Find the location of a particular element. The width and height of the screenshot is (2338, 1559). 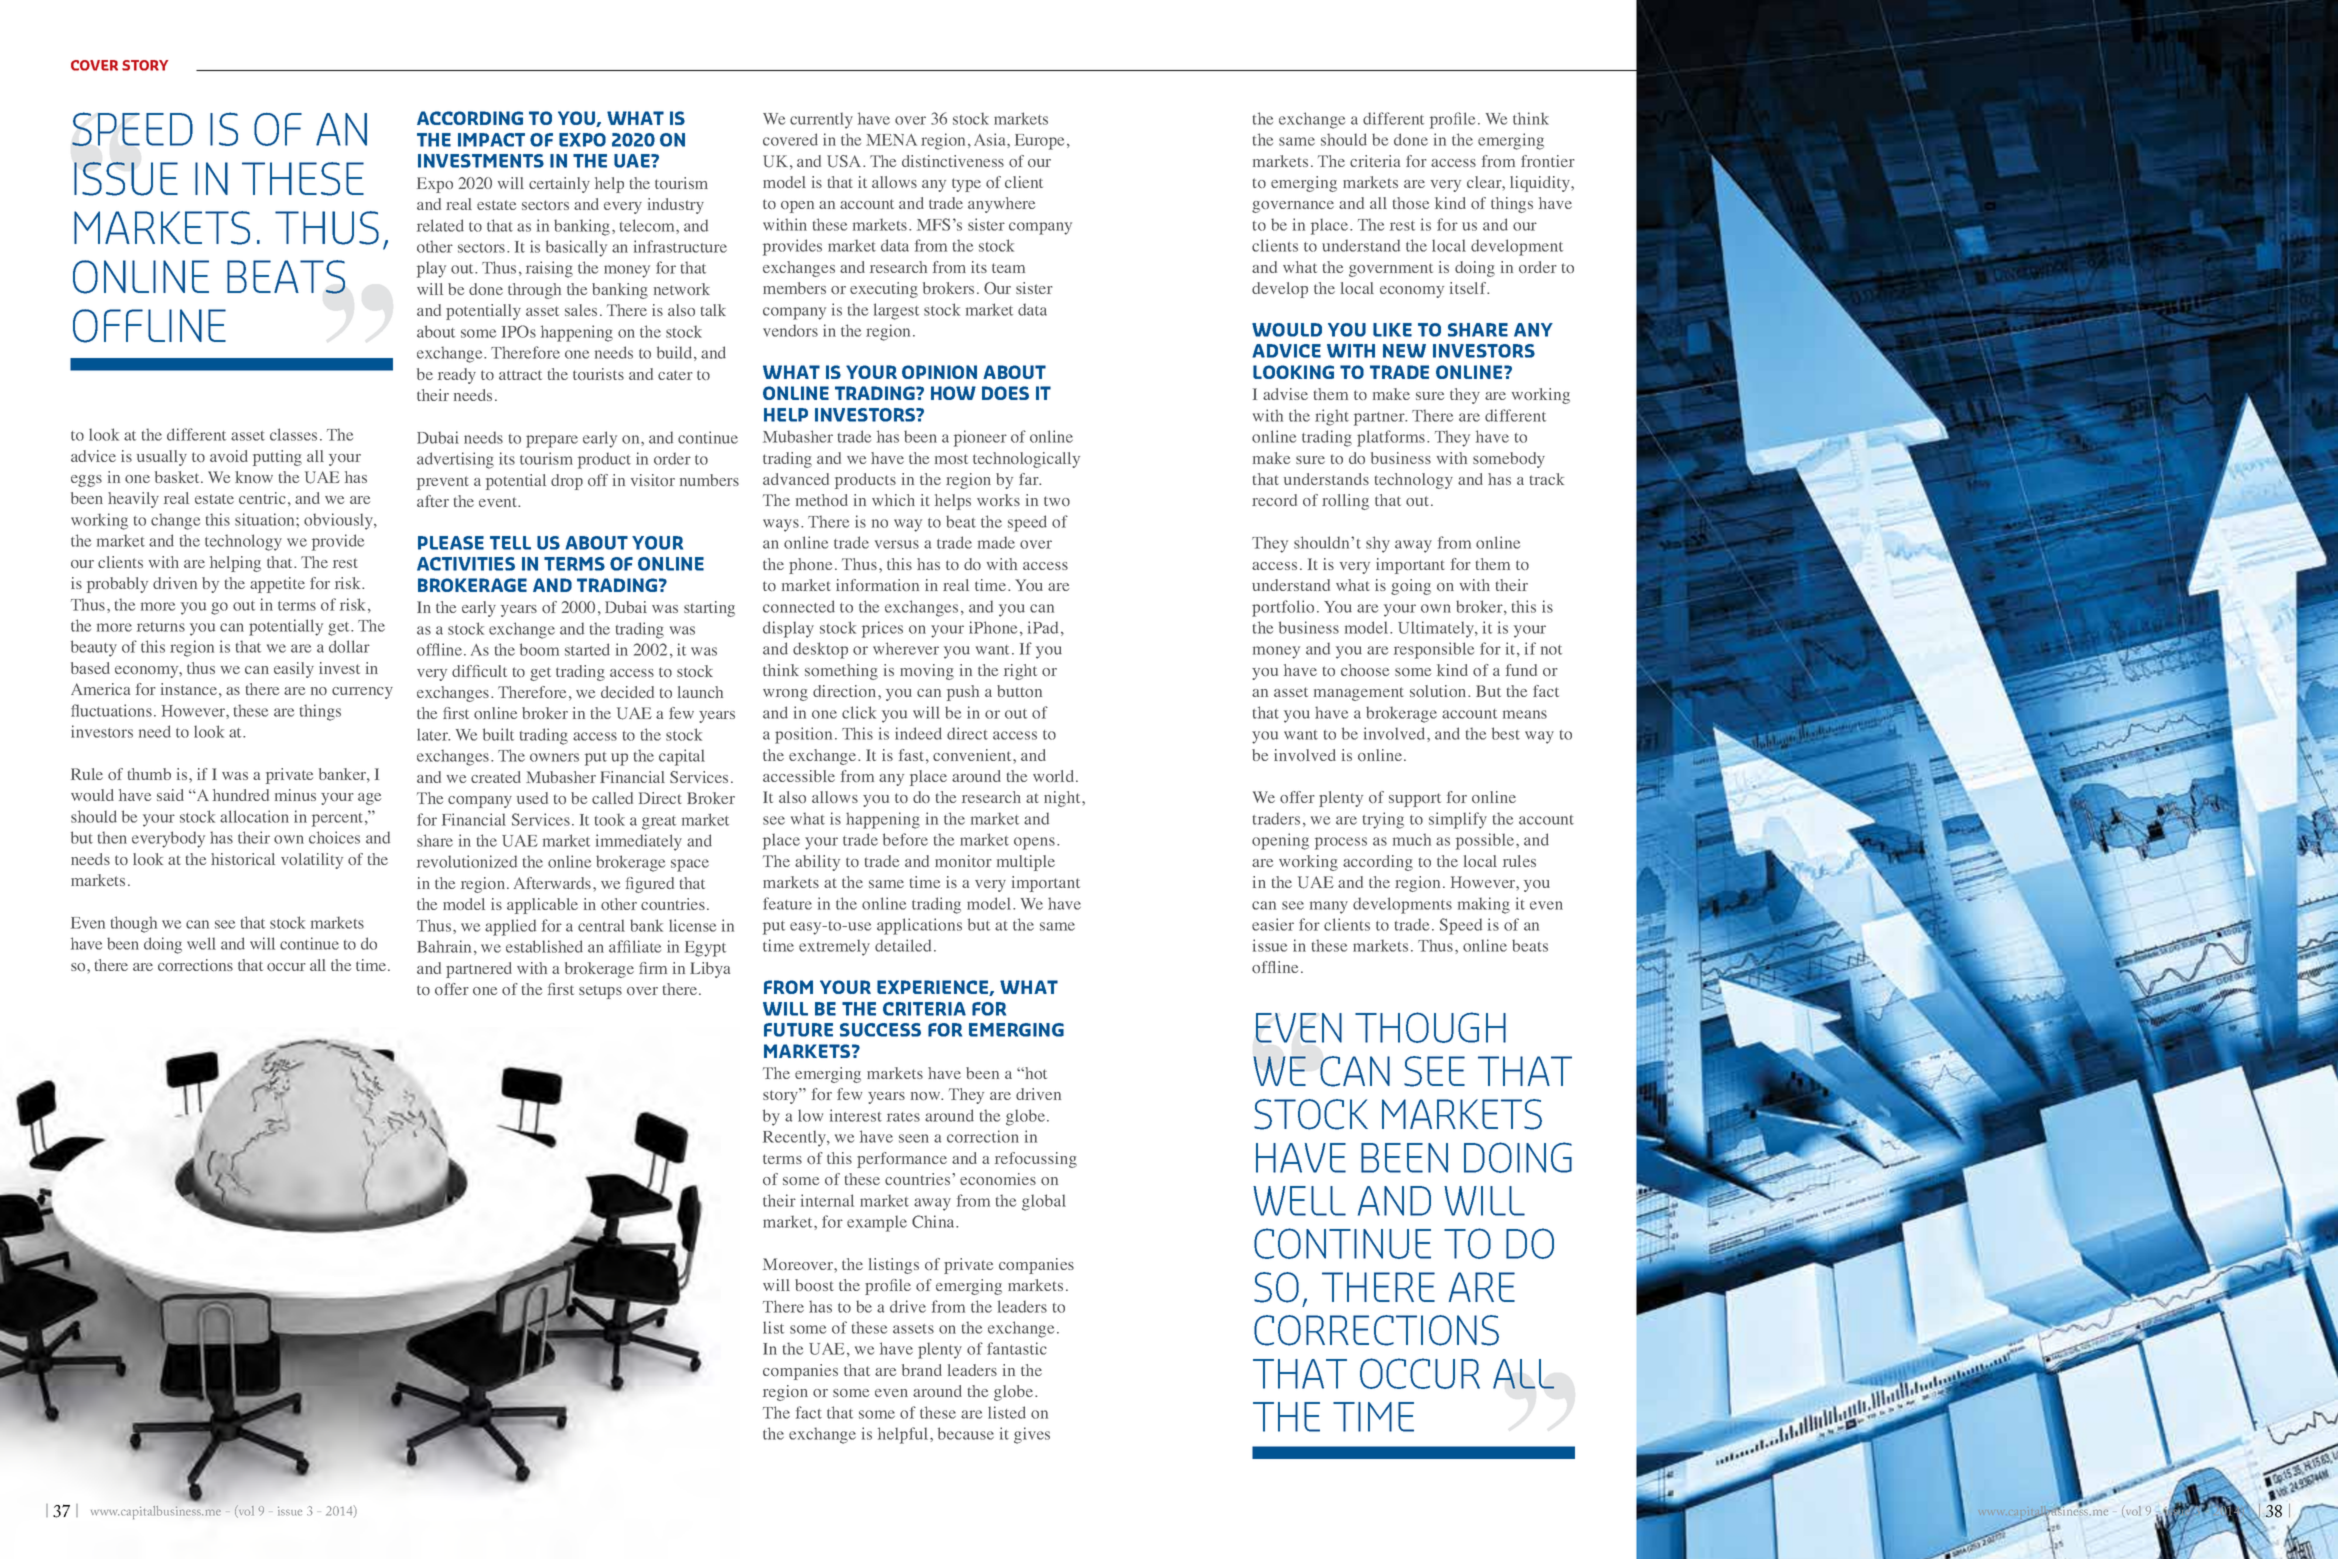

those is located at coordinates (1411, 203).
